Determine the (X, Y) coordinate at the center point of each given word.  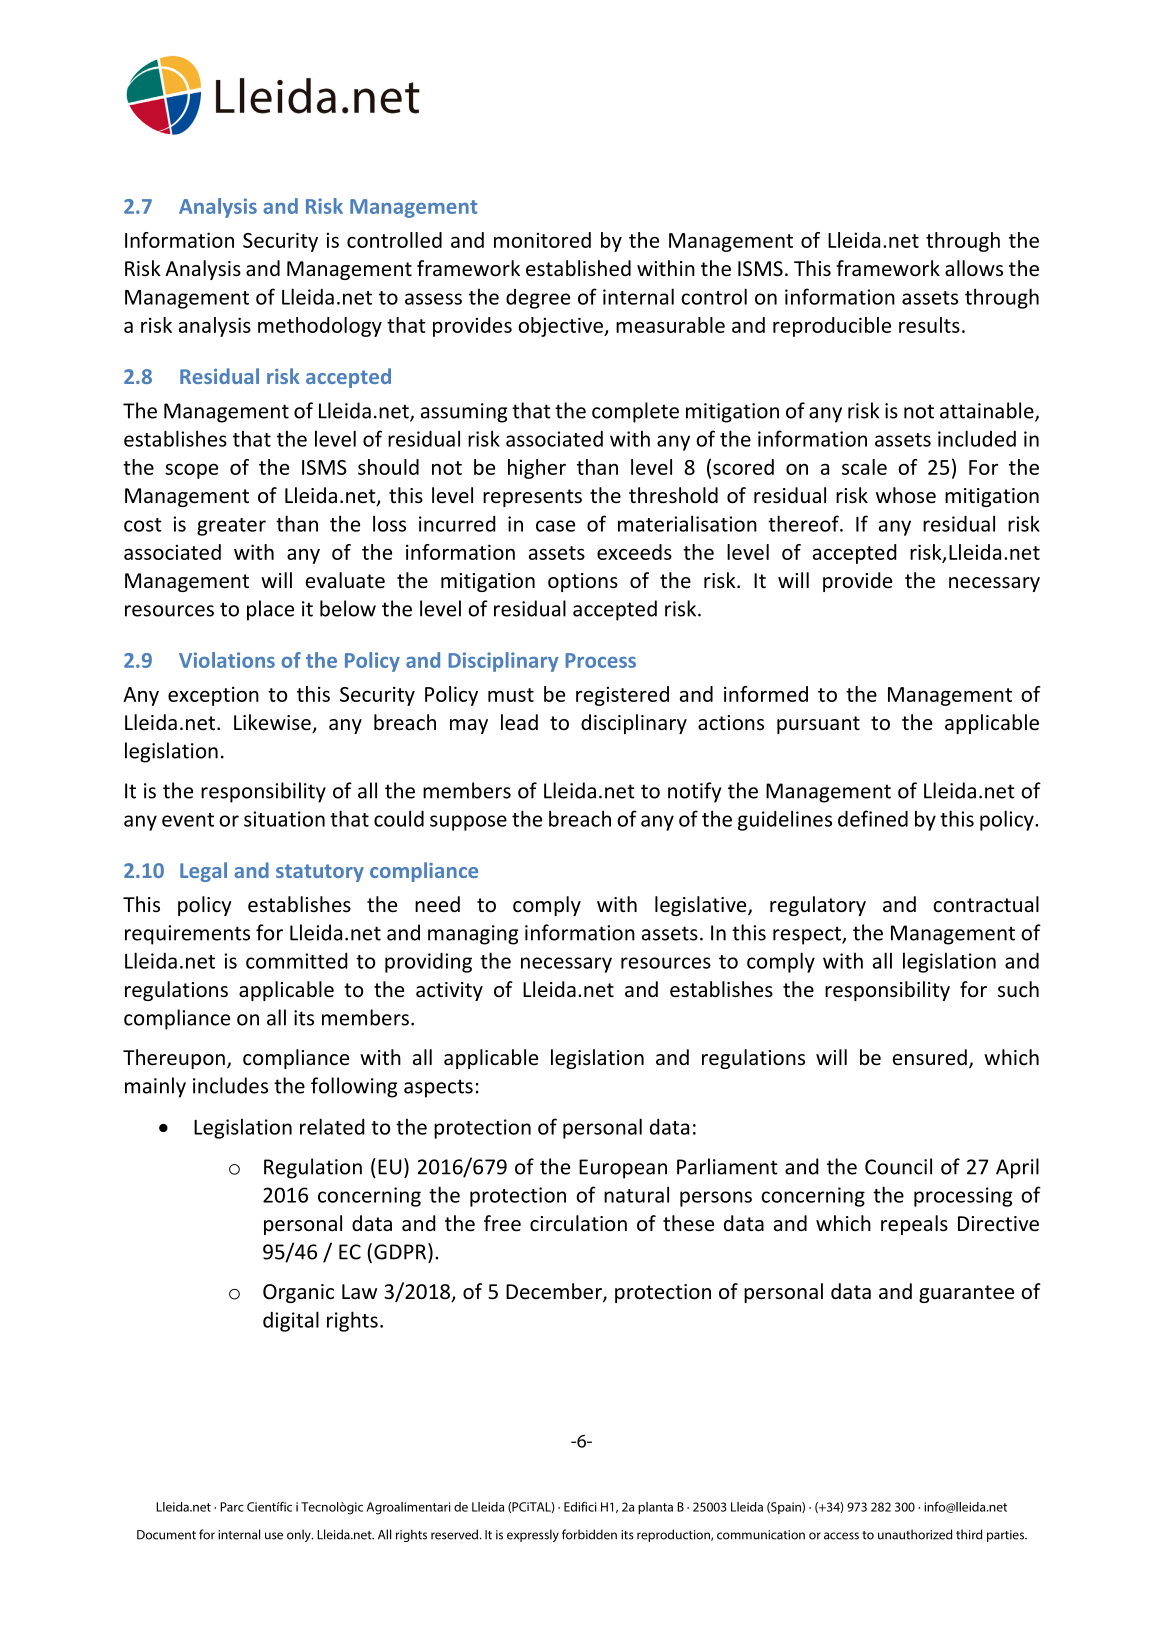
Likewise (273, 723)
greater (231, 527)
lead (519, 722)
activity (449, 991)
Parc (232, 1507)
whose (906, 495)
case (555, 526)
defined (873, 818)
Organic (298, 1293)
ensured (930, 1057)
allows (974, 268)
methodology (320, 327)
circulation (578, 1223)
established (578, 268)
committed (297, 961)
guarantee (966, 1294)
